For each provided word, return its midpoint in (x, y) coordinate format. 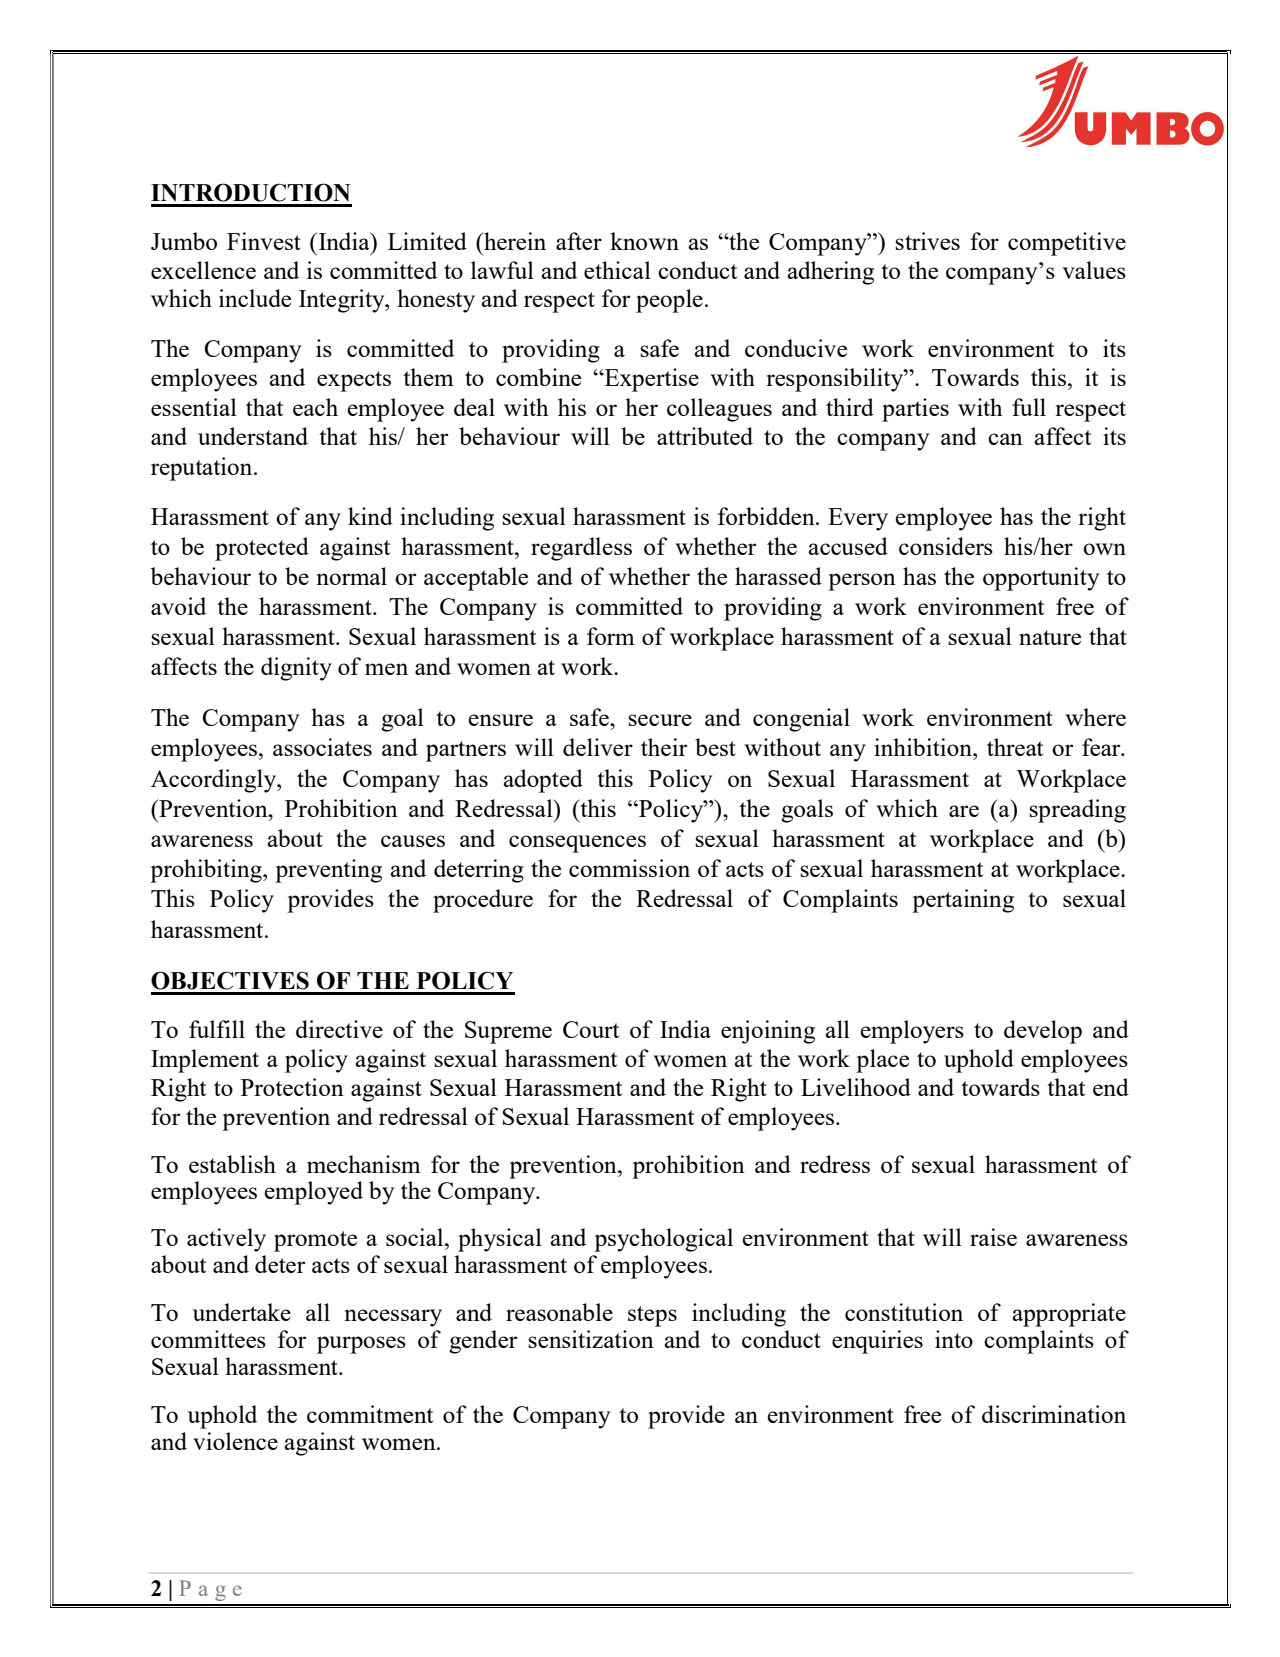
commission (629, 868)
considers (946, 546)
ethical (617, 270)
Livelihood (856, 1087)
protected (262, 549)
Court (591, 1029)
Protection (292, 1087)
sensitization (591, 1339)
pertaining (963, 901)
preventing (328, 871)
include (255, 298)
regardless (581, 549)
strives (927, 241)
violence (235, 1441)
